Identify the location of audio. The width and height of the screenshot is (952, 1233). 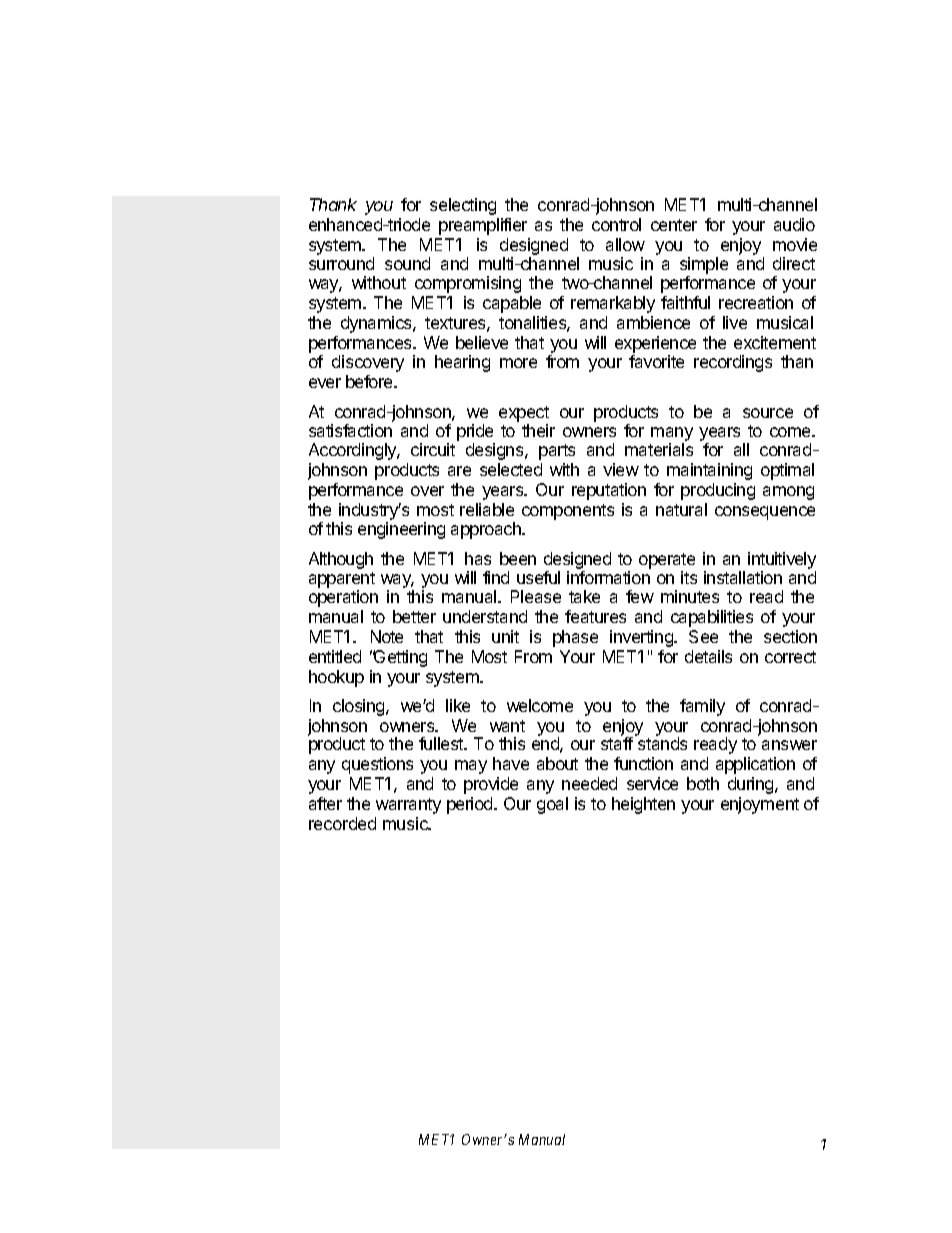
(794, 224).
